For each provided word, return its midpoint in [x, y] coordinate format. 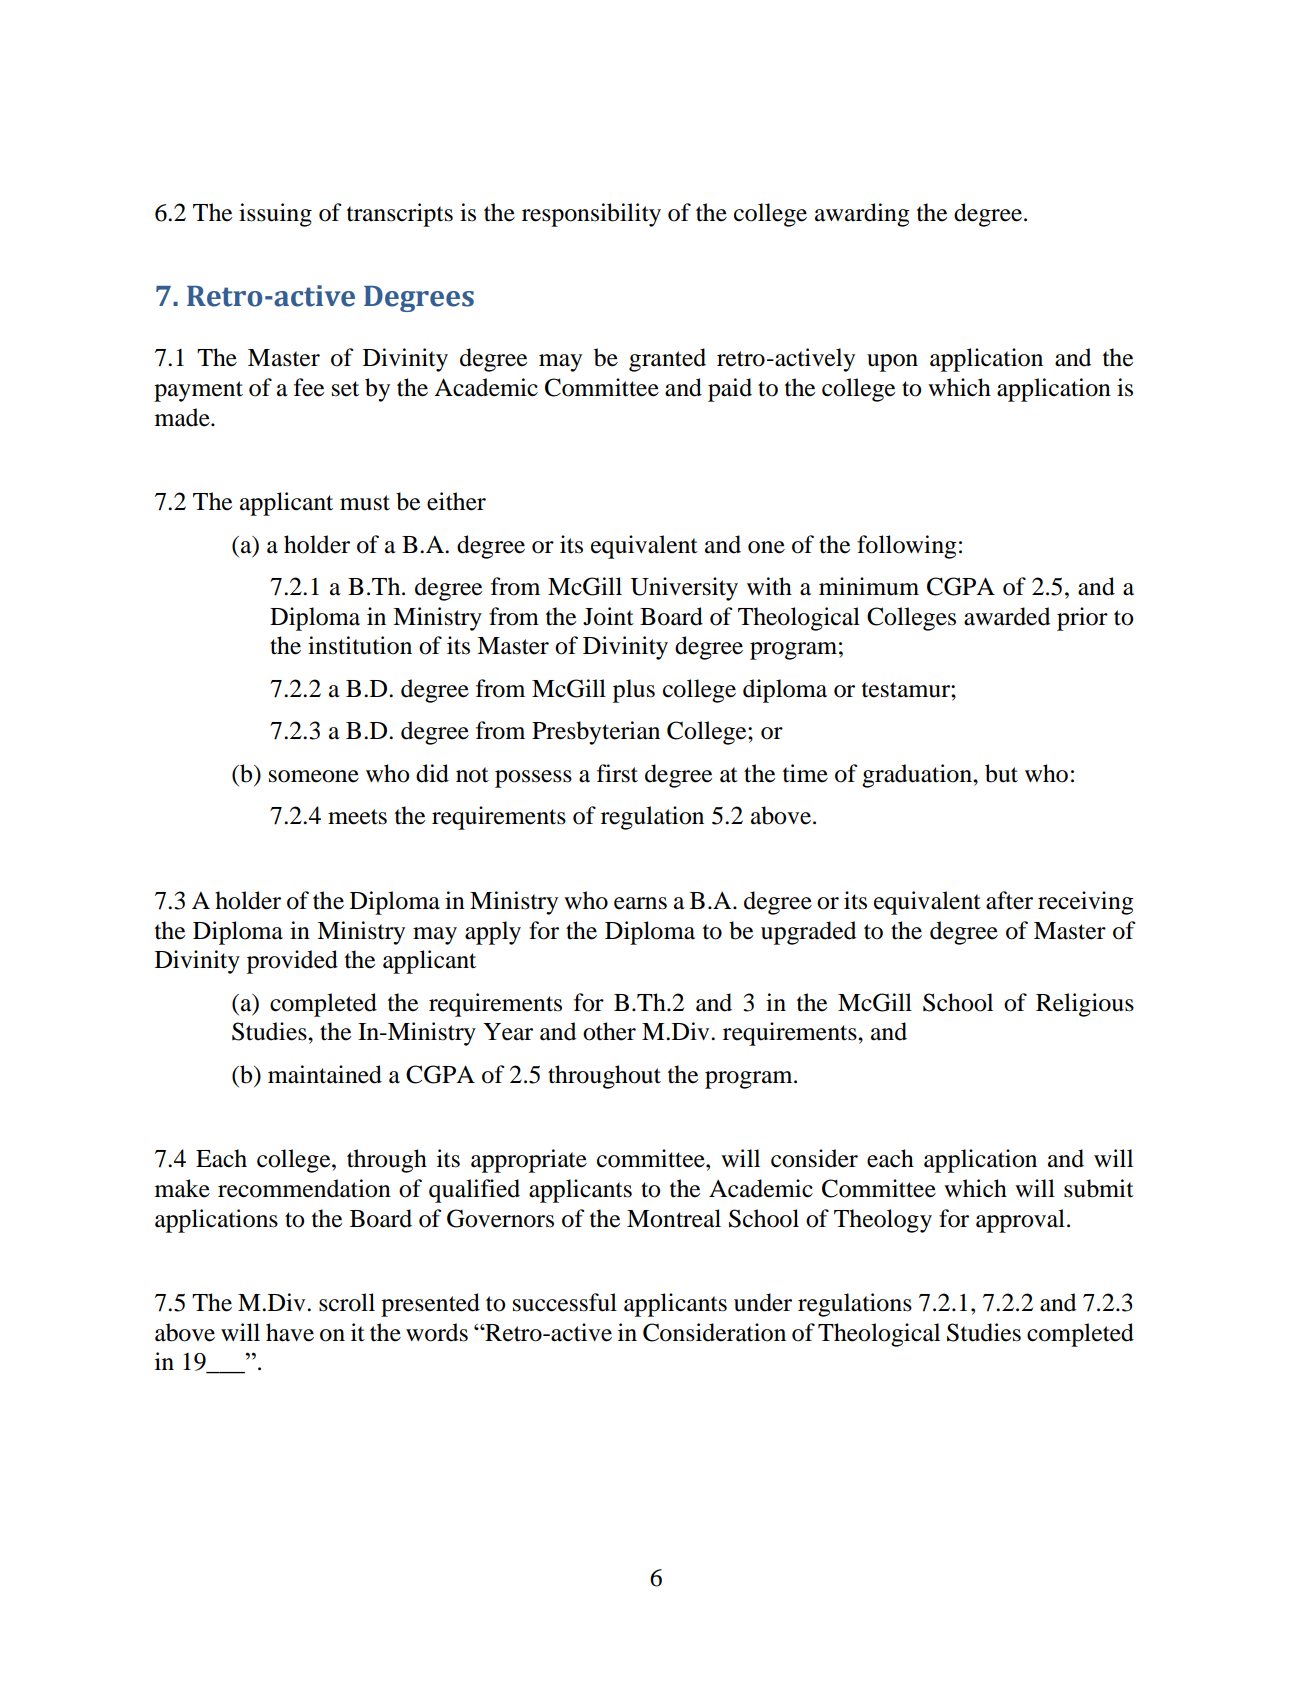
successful [565, 1302]
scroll [347, 1302]
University [684, 589]
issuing [275, 215]
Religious [1085, 1005]
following [907, 547]
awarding [862, 215]
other [609, 1031]
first [617, 773]
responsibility [591, 215]
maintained [325, 1074]
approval [1020, 1221]
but [1001, 773]
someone [314, 776]
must [365, 503]
